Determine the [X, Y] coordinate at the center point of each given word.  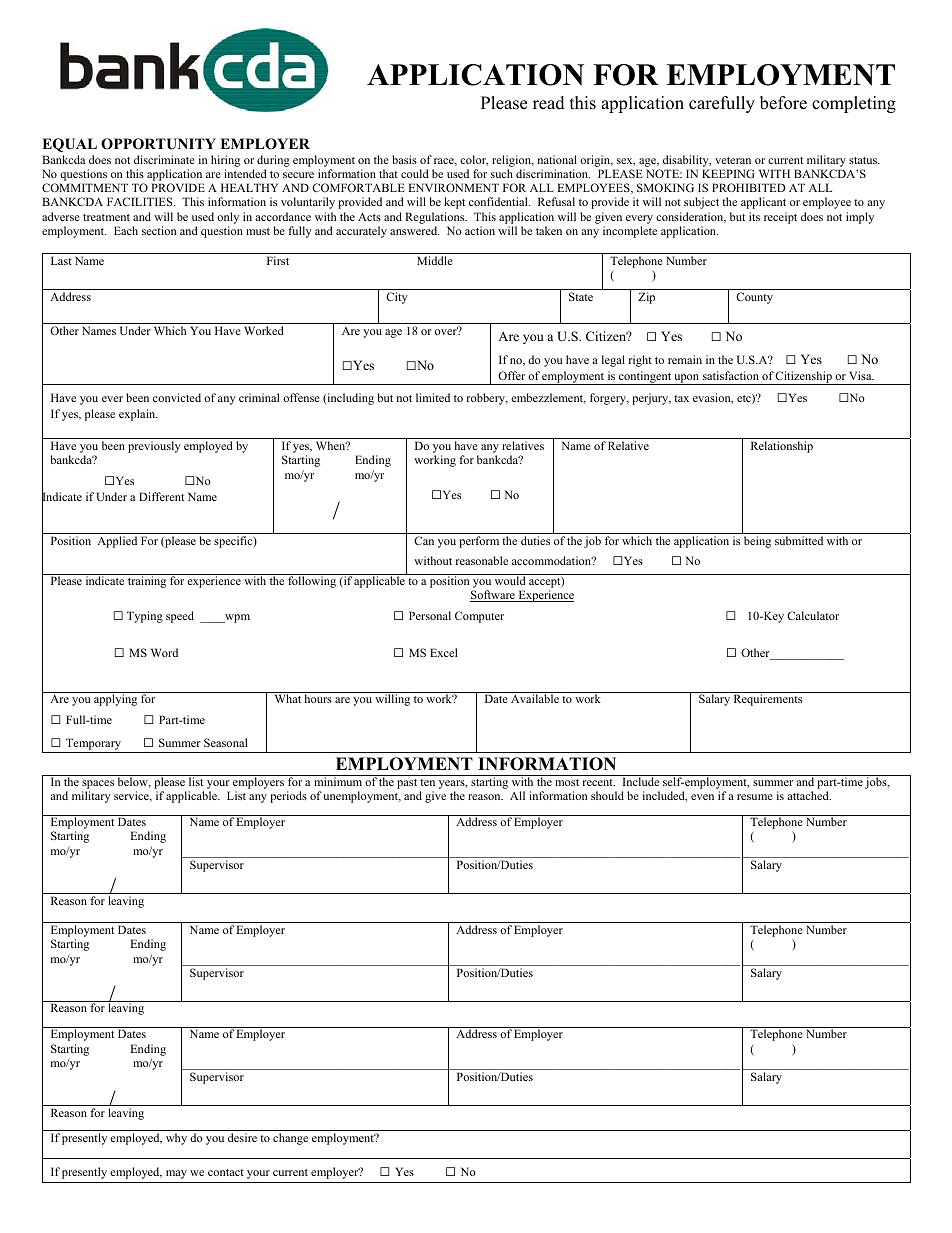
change [290, 1139]
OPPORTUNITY [158, 144]
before [783, 103]
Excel [443, 652]
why [176, 1139]
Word [164, 652]
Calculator [813, 615]
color [474, 160]
